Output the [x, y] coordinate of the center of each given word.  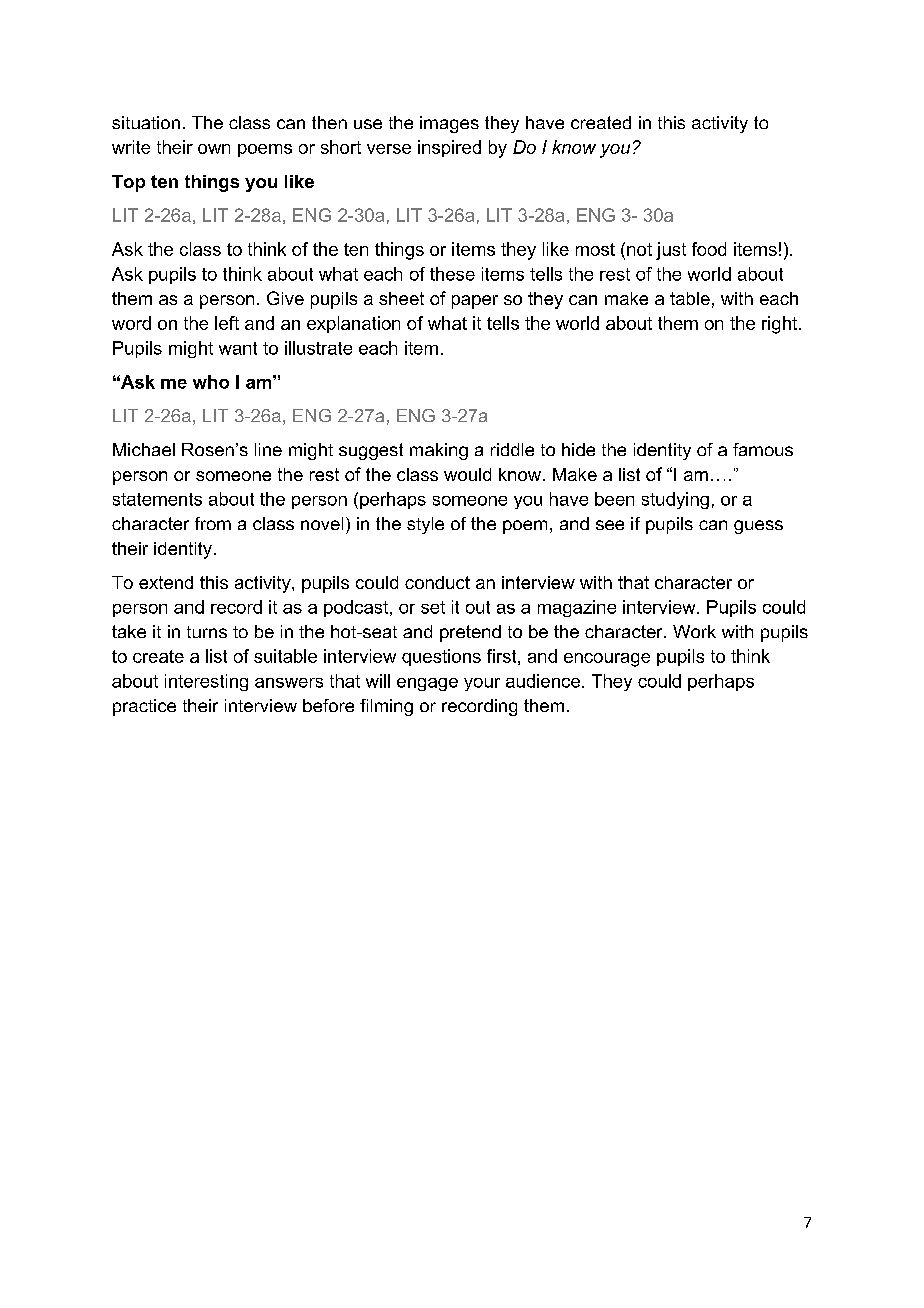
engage [427, 684]
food [709, 249]
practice [144, 707]
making [439, 451]
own [214, 149]
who [211, 382]
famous [763, 449]
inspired [449, 148]
